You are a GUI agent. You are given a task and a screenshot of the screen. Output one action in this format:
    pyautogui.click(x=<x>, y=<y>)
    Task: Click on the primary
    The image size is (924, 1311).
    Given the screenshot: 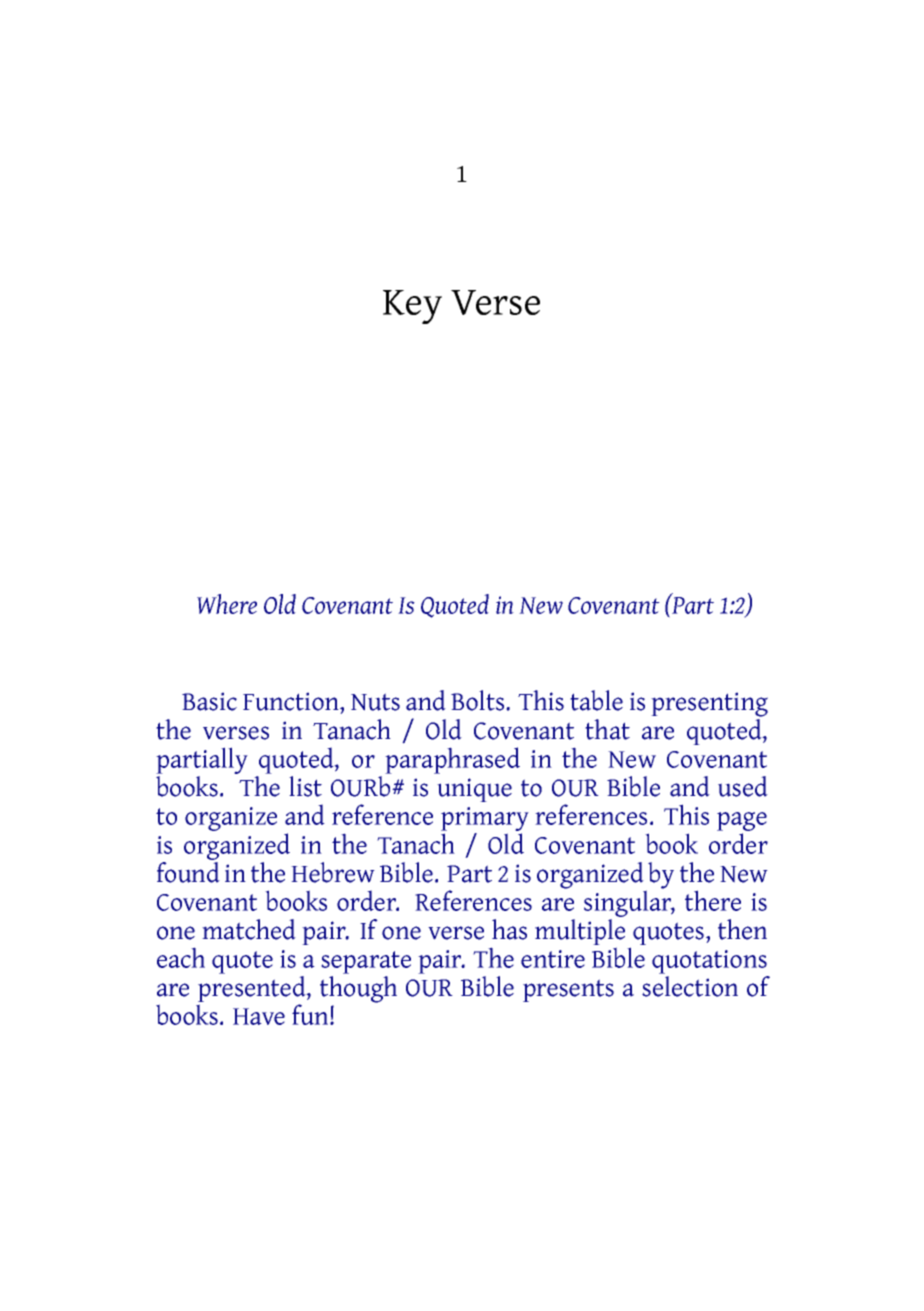 What is the action you would take?
    pyautogui.click(x=485, y=819)
